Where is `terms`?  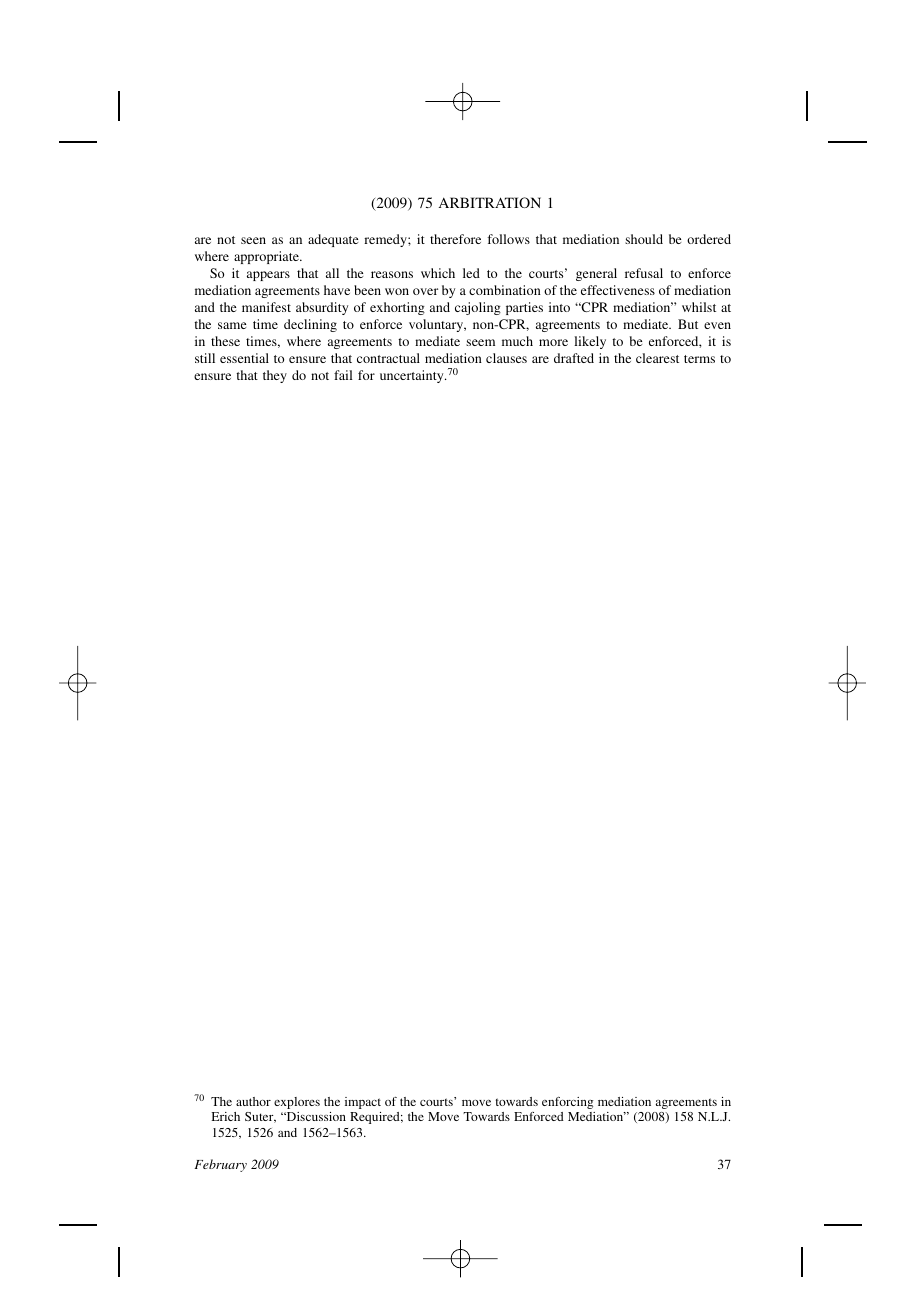 terms is located at coordinates (699, 359).
